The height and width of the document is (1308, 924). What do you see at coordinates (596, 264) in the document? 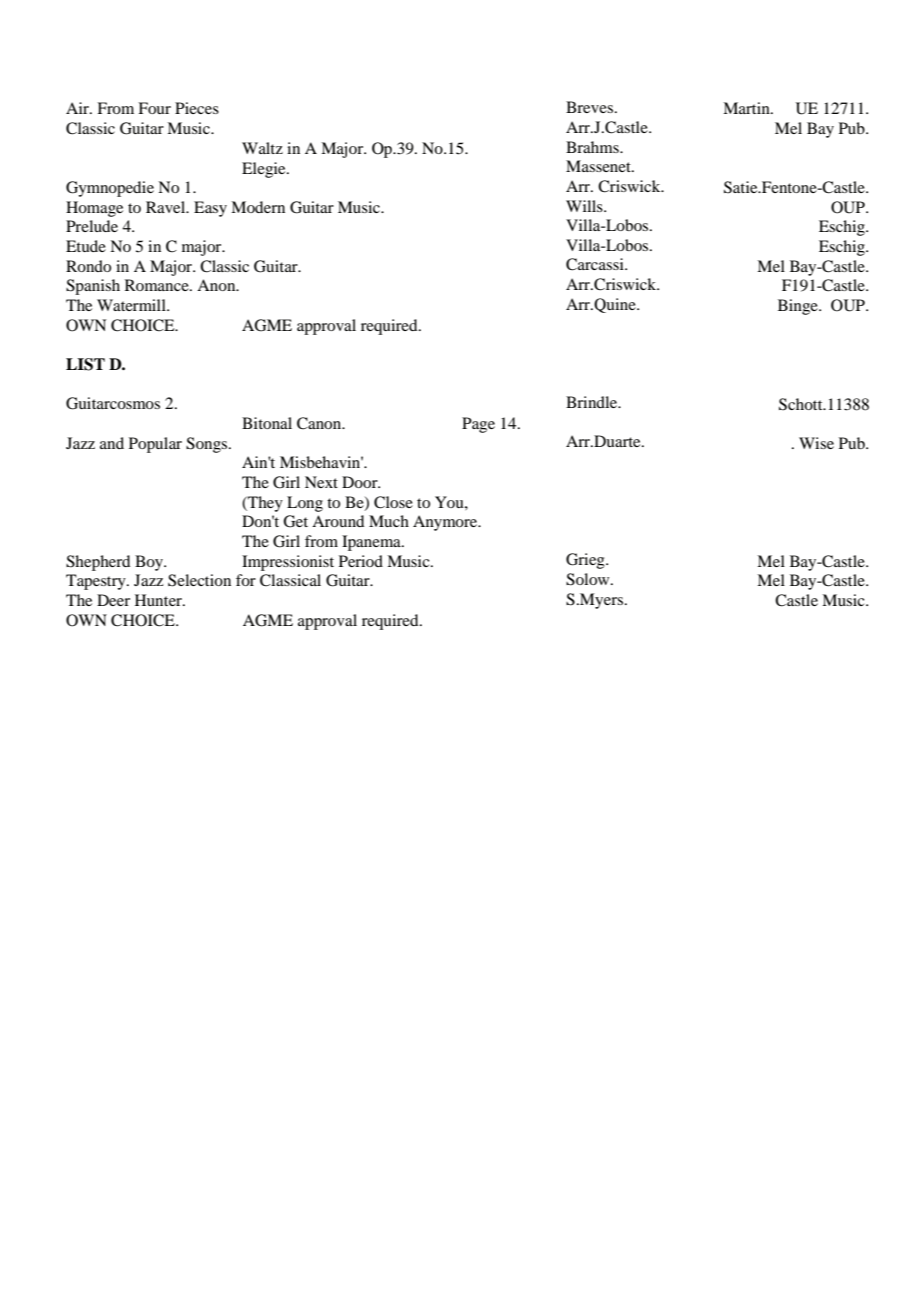
I see `Carcassi` at bounding box center [596, 264].
